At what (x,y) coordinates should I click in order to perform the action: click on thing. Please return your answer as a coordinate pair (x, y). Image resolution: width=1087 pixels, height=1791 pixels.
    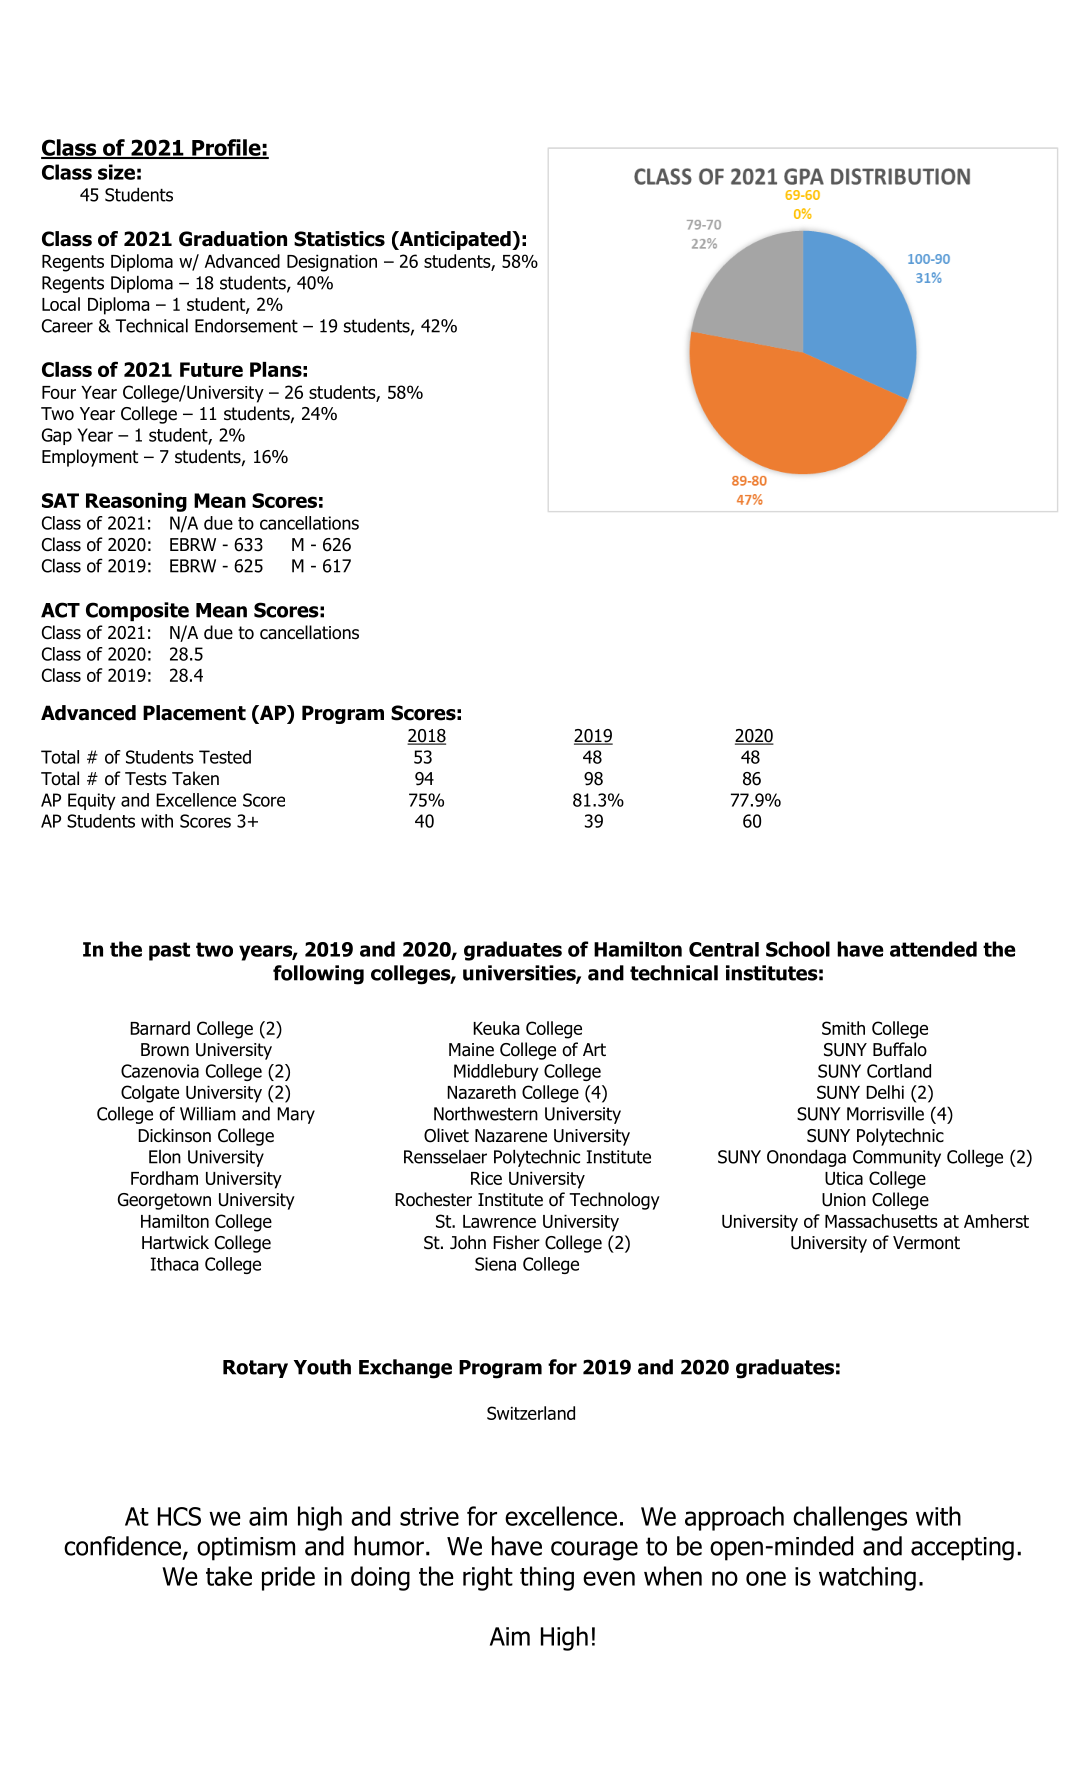
    Looking at the image, I should click on (547, 1578).
